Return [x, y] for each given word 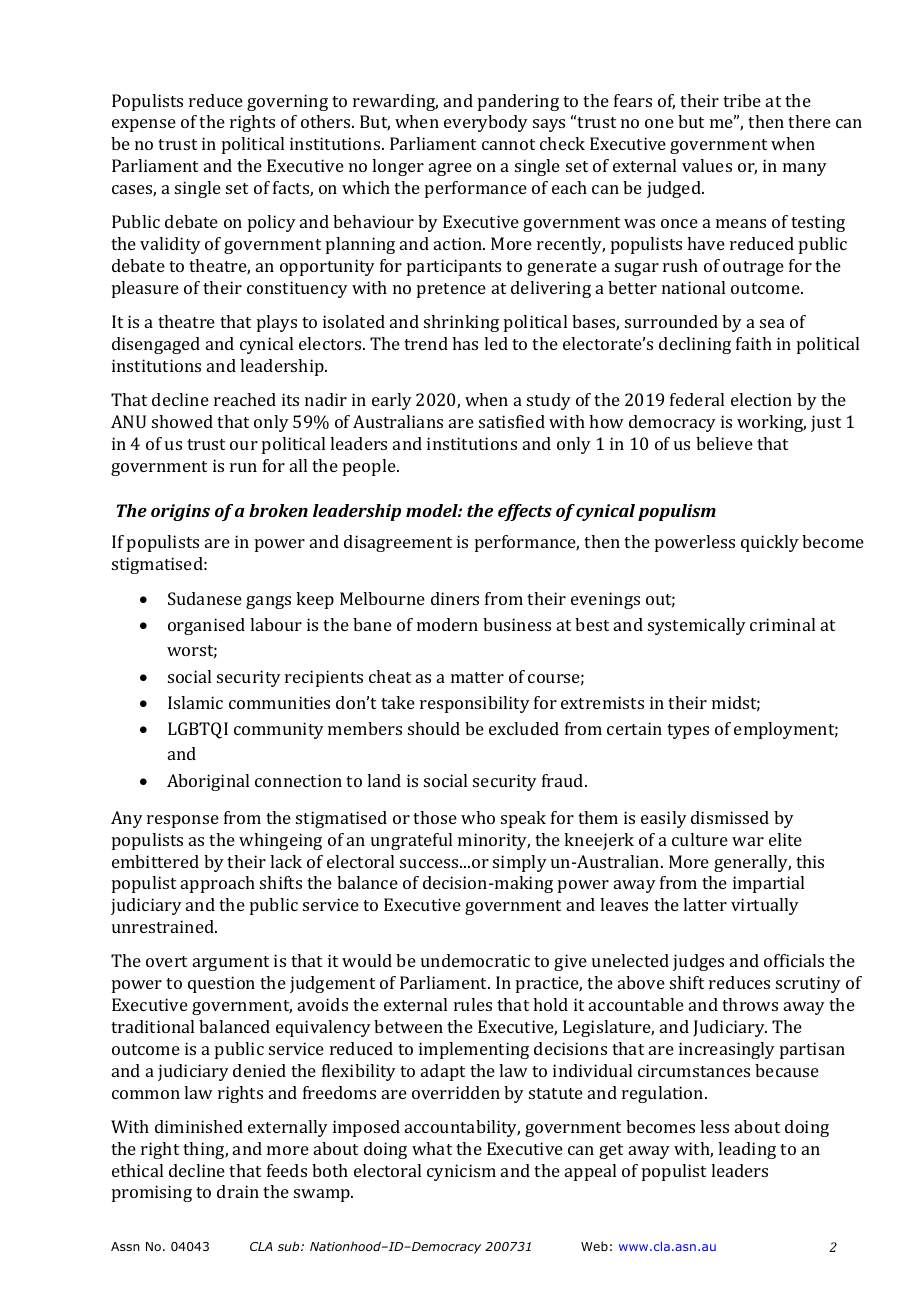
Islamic [195, 702]
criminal [782, 624]
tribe [742, 100]
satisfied [512, 421]
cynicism [461, 1172]
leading [747, 1150]
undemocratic [475, 960]
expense [144, 125]
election [761, 399]
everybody [486, 123]
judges [698, 962]
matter [477, 677]
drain [238, 1191]
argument [231, 963]
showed [182, 421]
